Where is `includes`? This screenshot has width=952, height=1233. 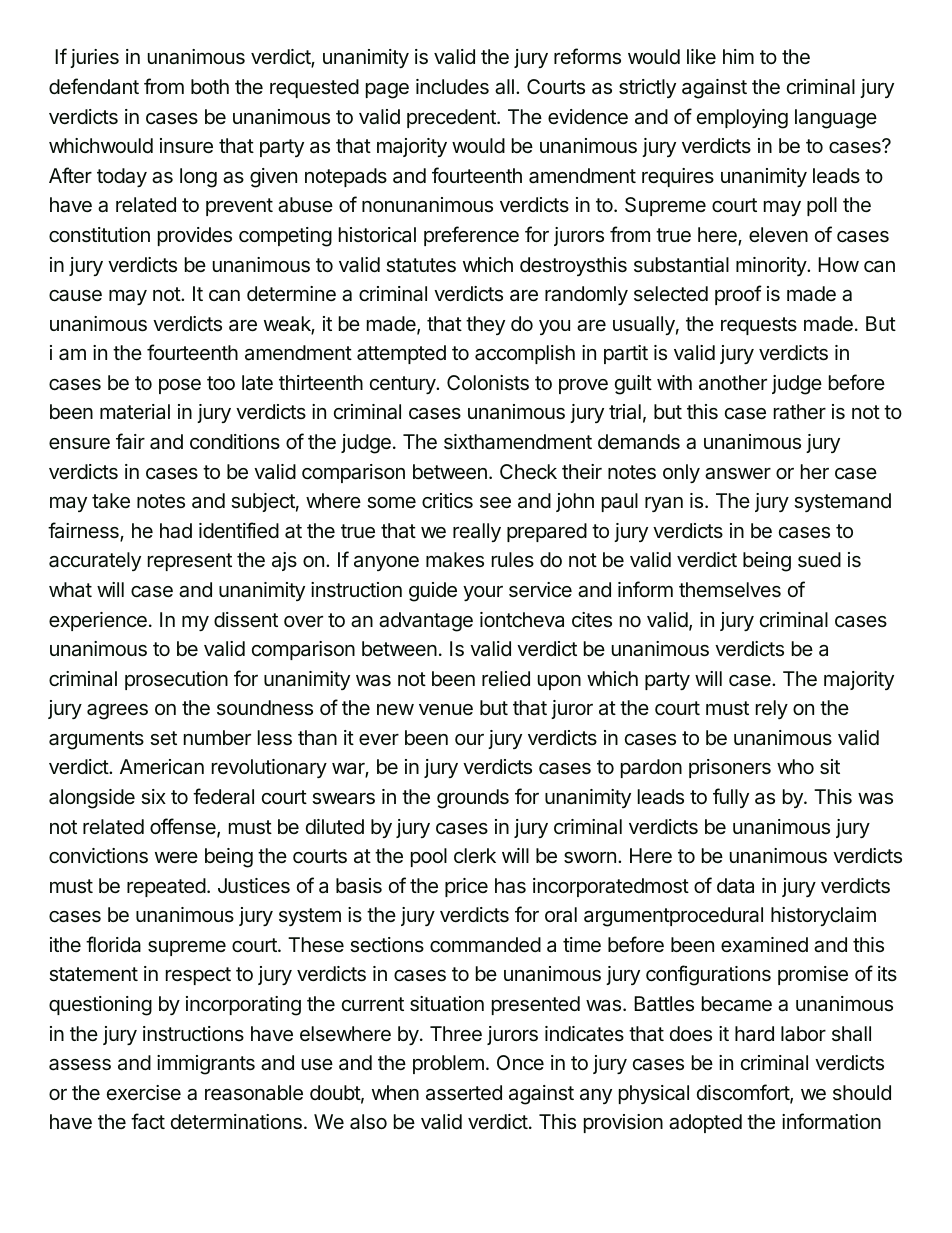
includes is located at coordinates (452, 87).
